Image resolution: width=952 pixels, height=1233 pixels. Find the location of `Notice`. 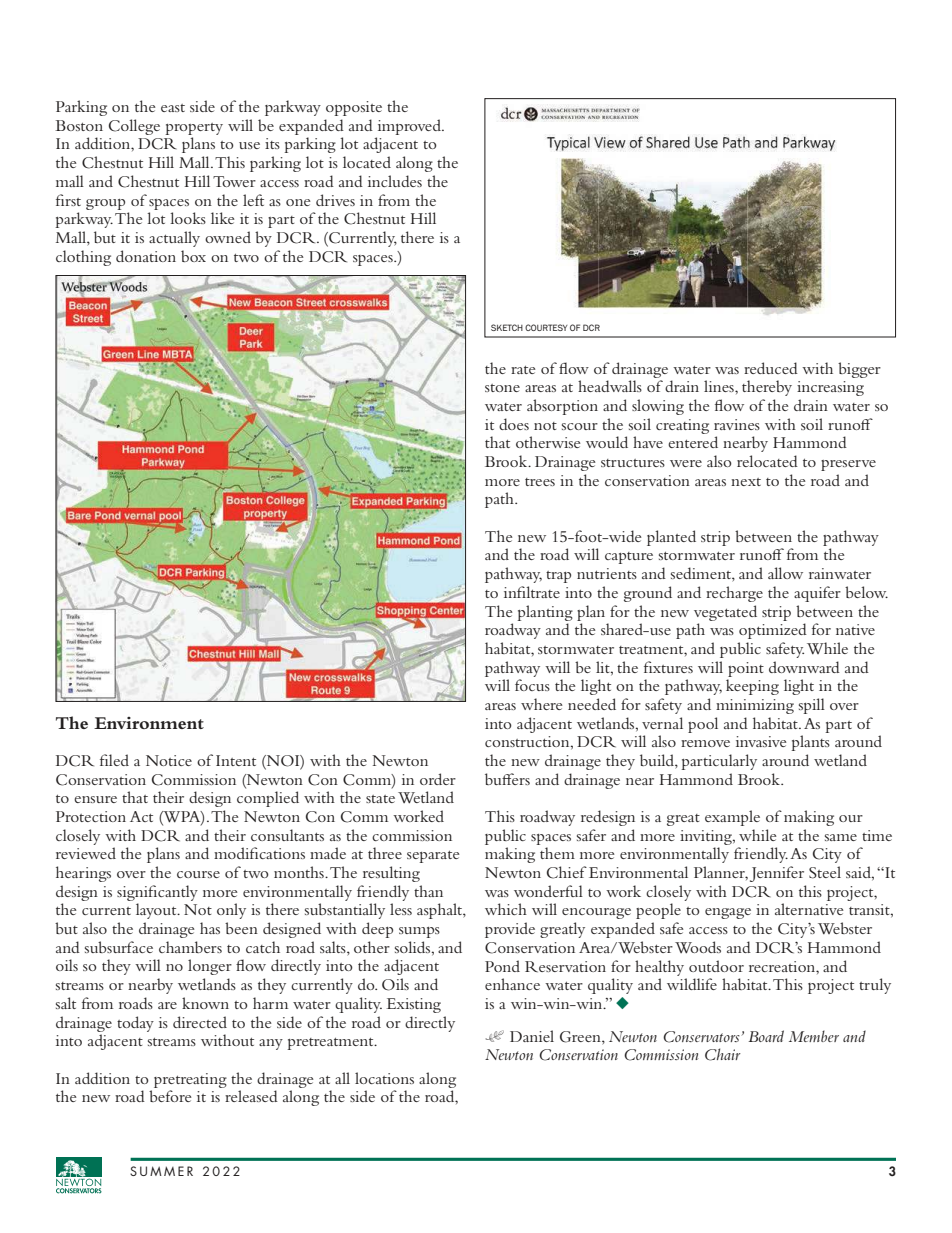

Notice is located at coordinates (169, 760).
